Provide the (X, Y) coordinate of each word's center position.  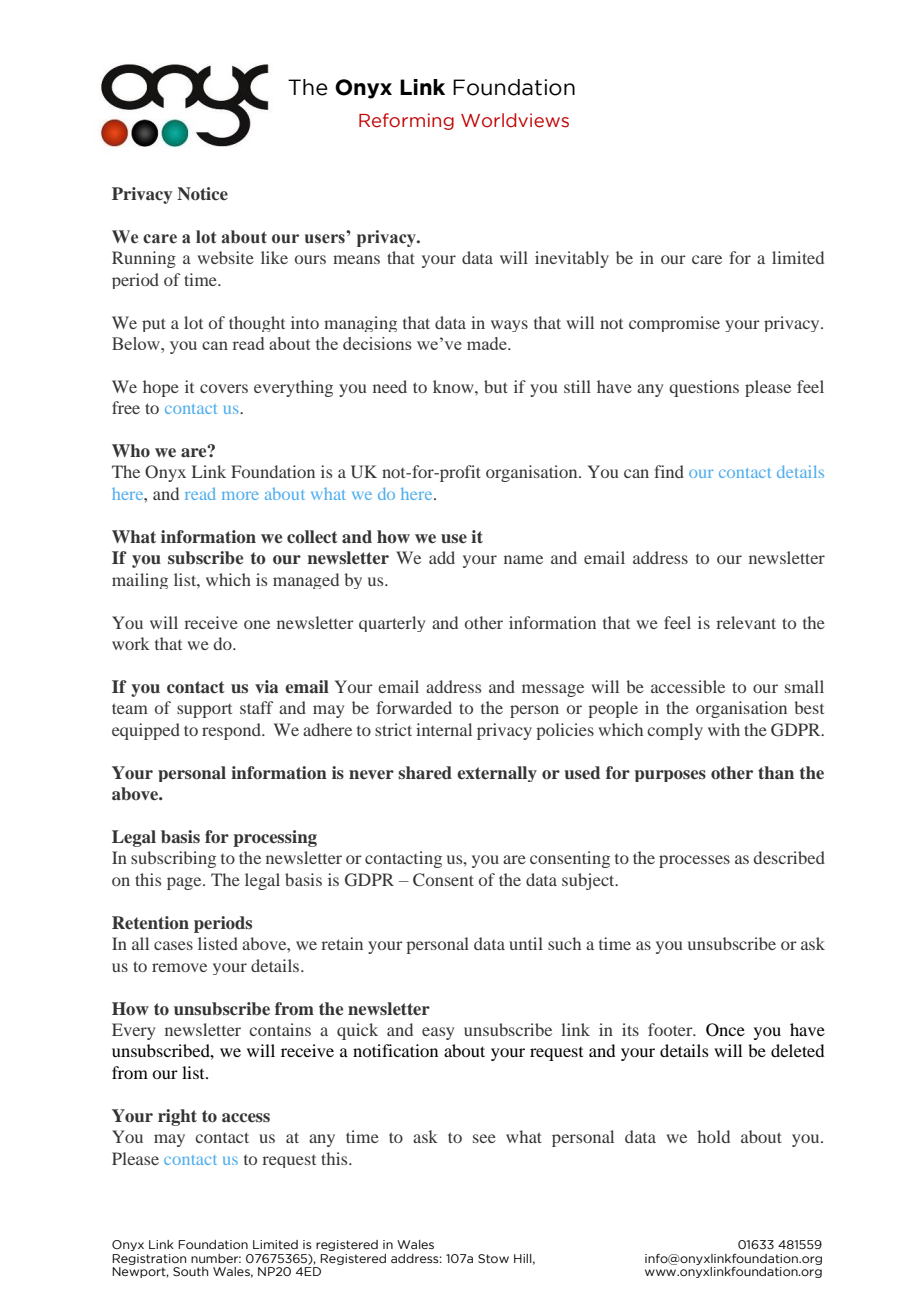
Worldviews (515, 120)
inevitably (572, 259)
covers (224, 388)
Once (725, 1030)
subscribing (173, 859)
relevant (746, 622)
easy (438, 1033)
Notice (202, 194)
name (523, 559)
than (776, 772)
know (454, 386)
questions (704, 388)
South (190, 1271)
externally (497, 774)
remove (179, 967)
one (257, 624)
